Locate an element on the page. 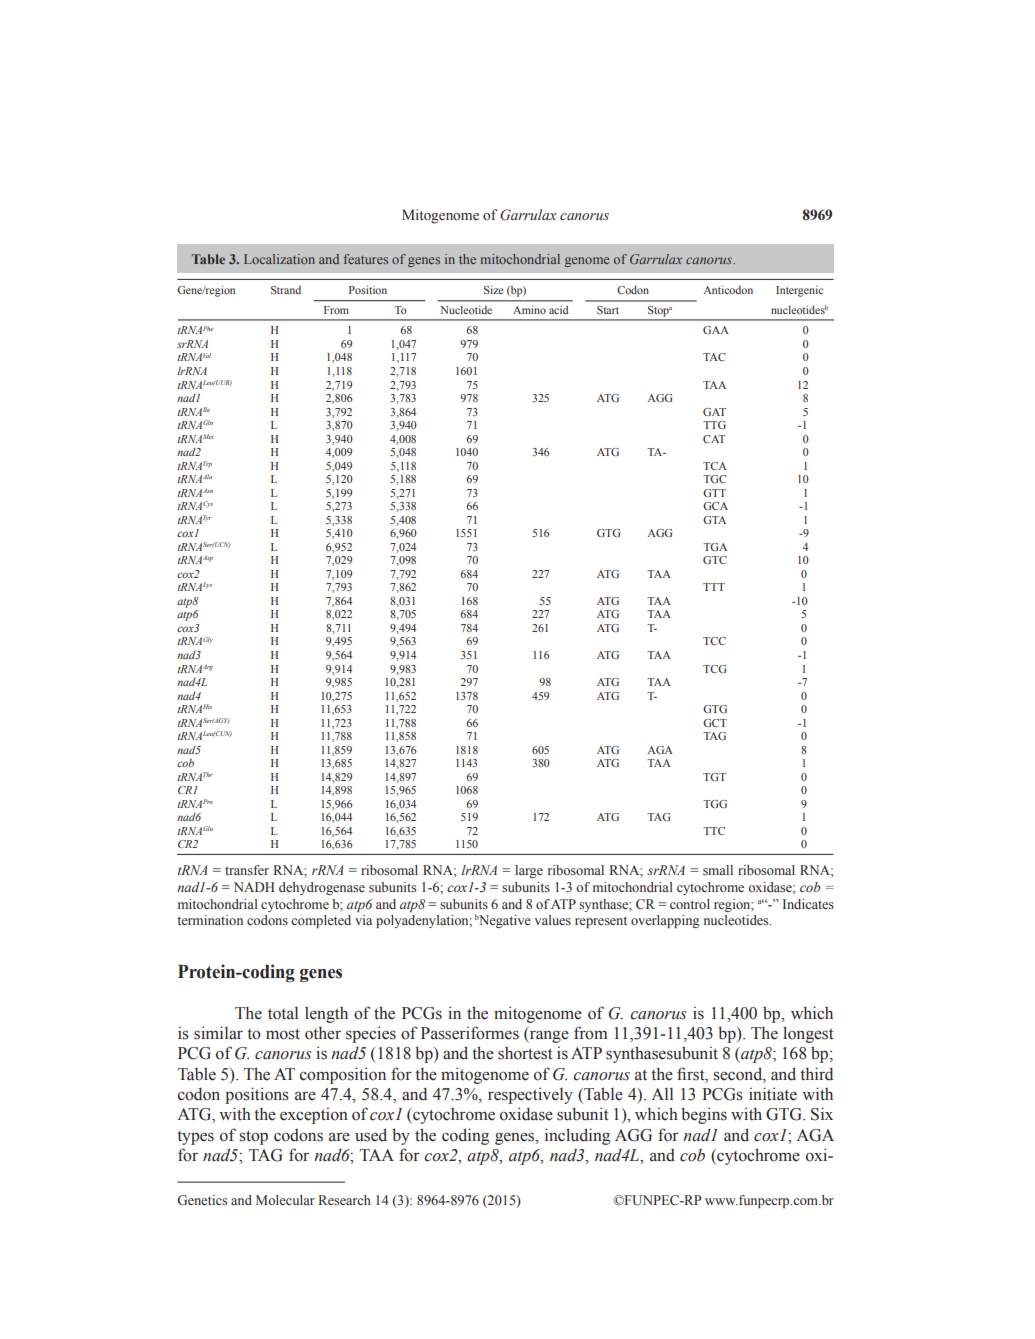  GTA is located at coordinates (714, 520).
